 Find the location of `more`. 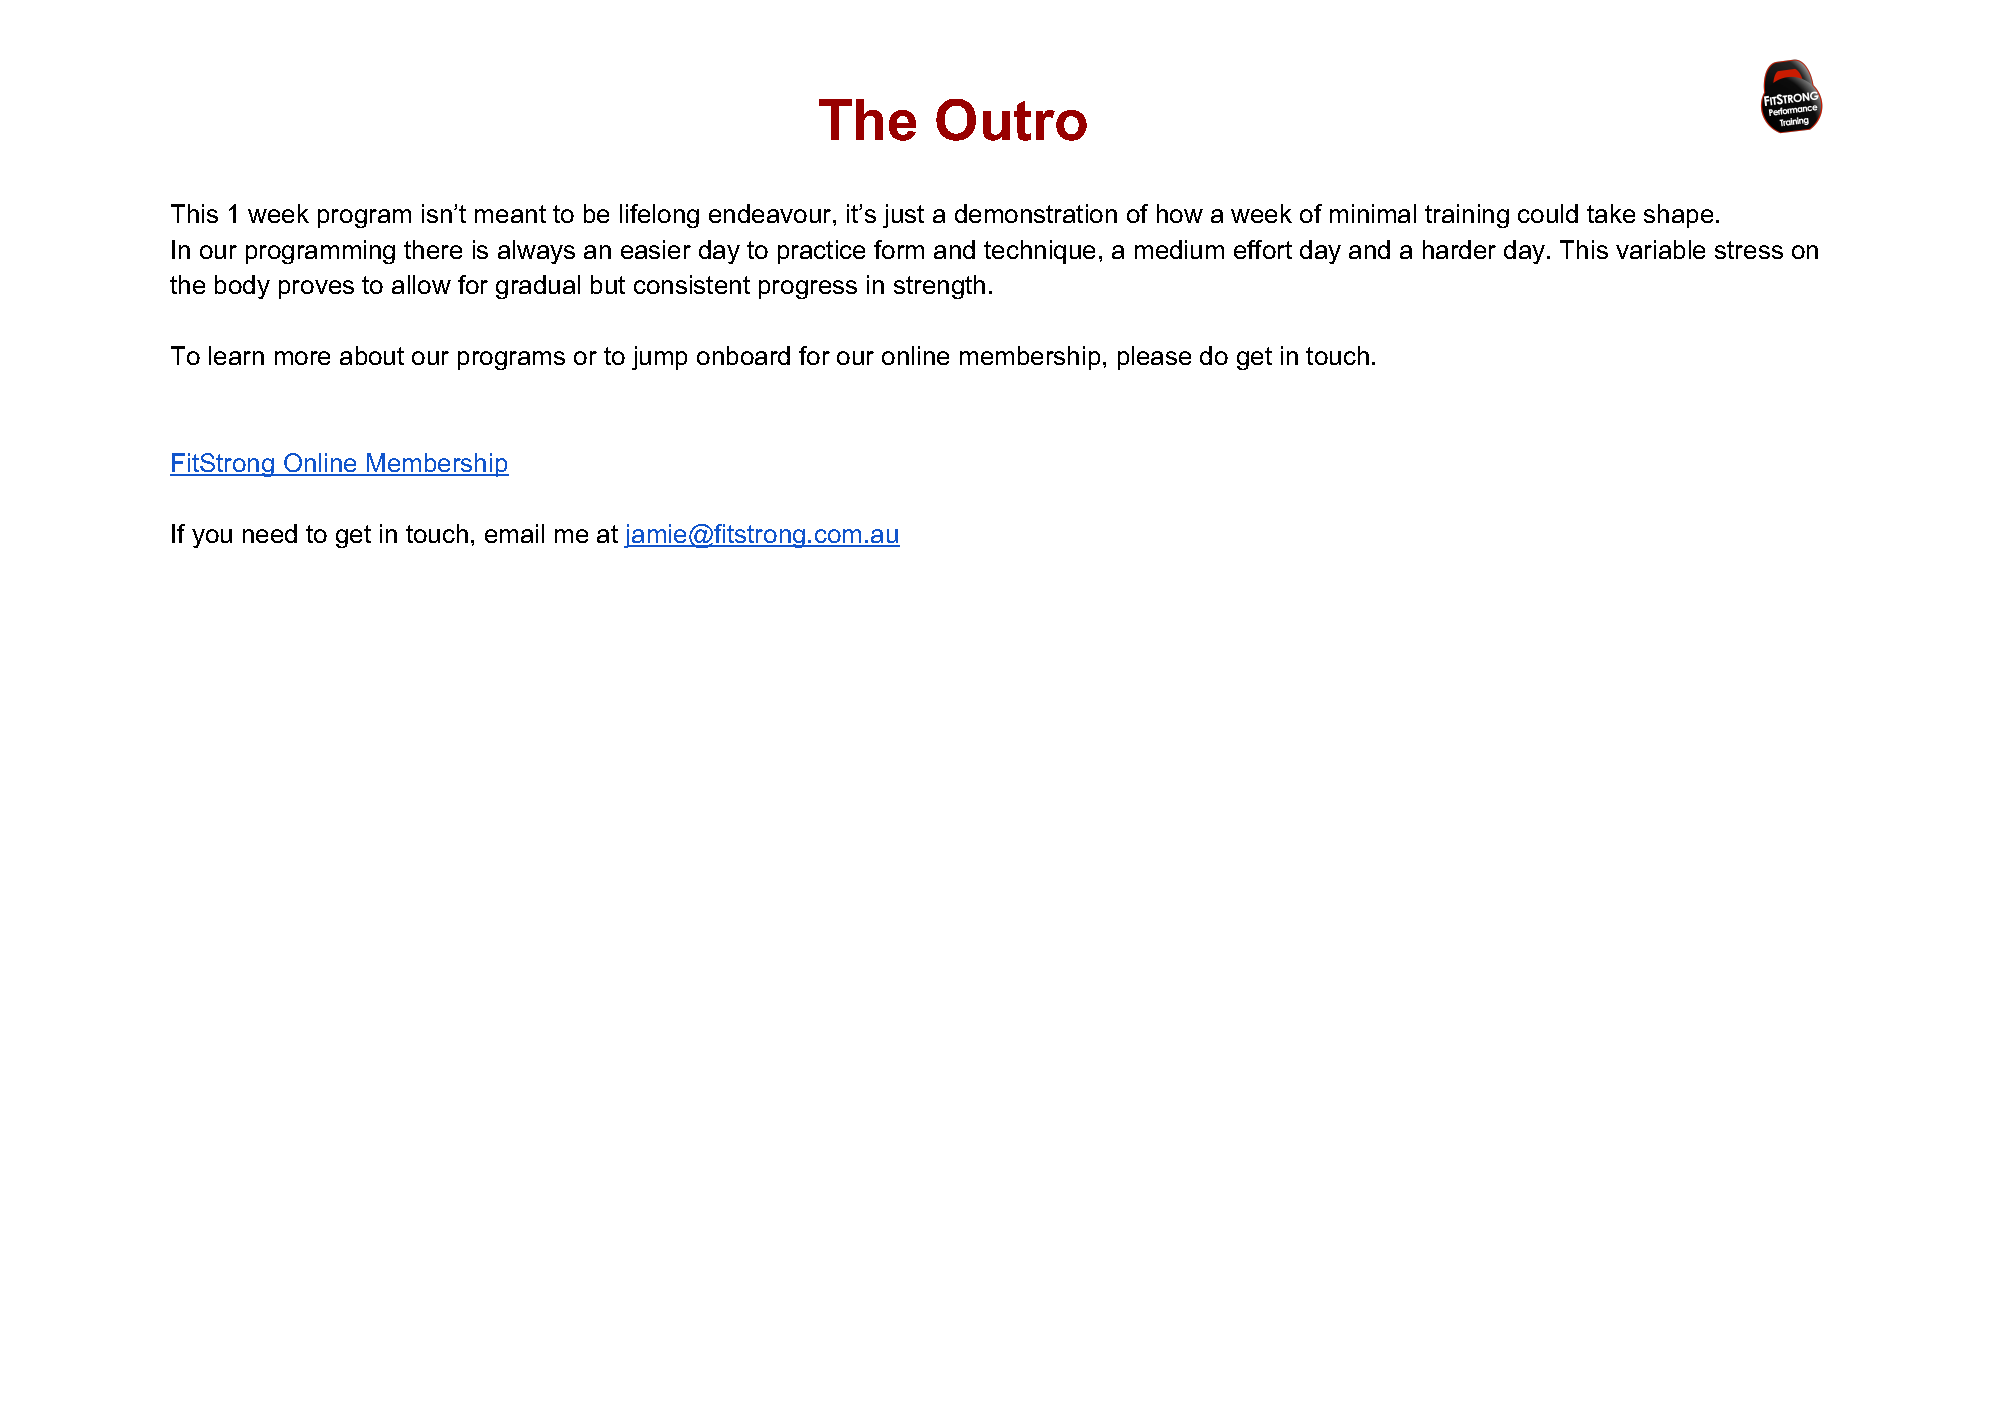

more is located at coordinates (302, 358).
